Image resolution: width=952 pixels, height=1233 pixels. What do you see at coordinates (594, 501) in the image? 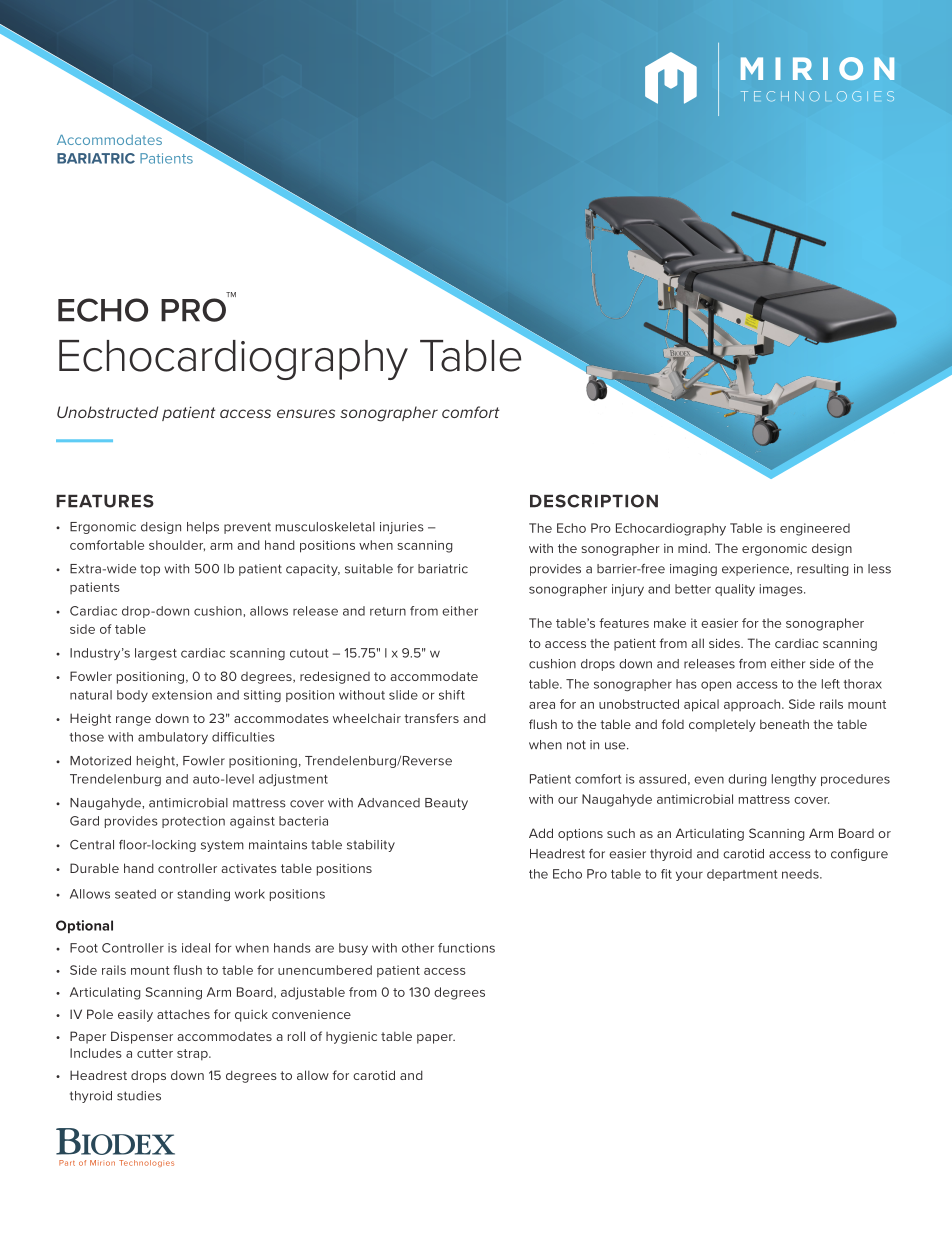
I see `DESCRIPTION` at bounding box center [594, 501].
